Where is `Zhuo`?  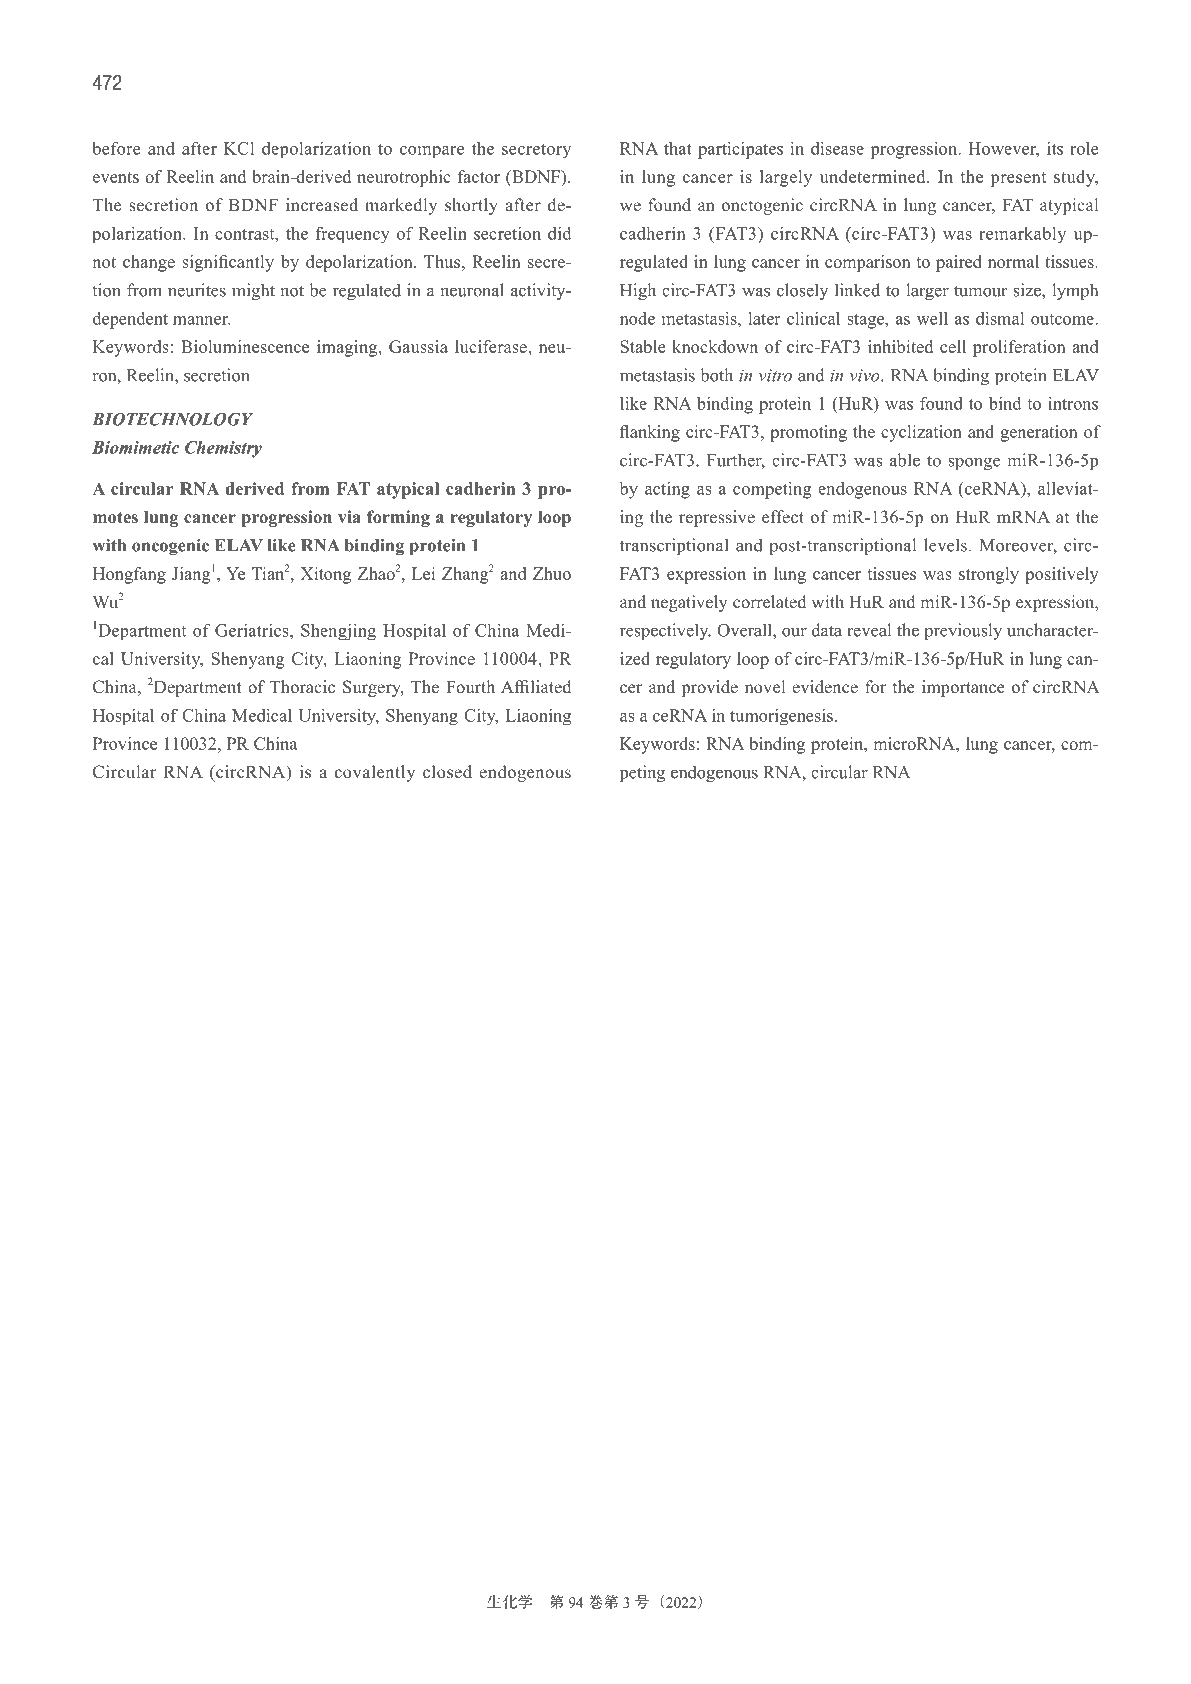
Zhuo is located at coordinates (552, 573).
